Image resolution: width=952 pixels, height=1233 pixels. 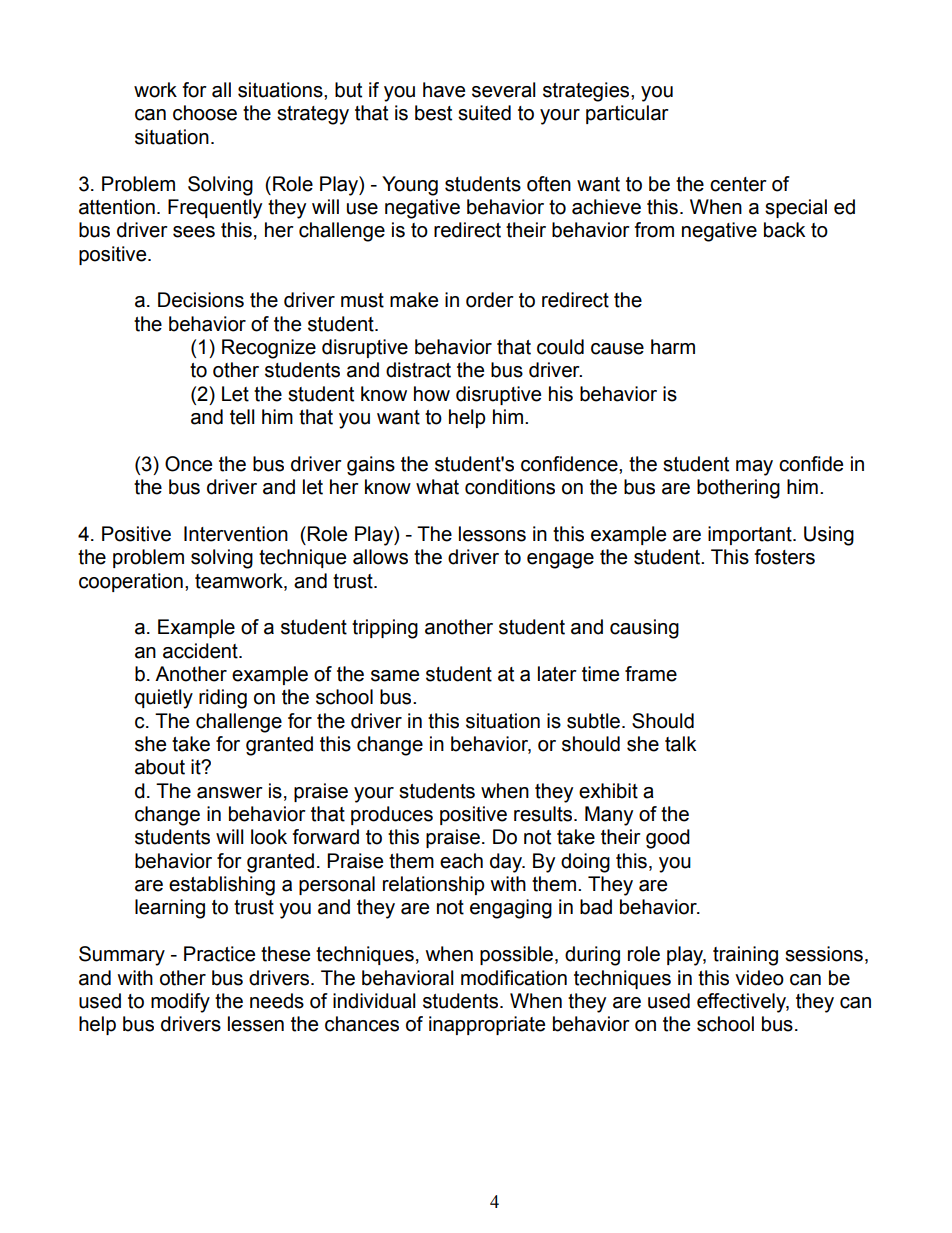 I want to click on suited, so click(x=484, y=113).
